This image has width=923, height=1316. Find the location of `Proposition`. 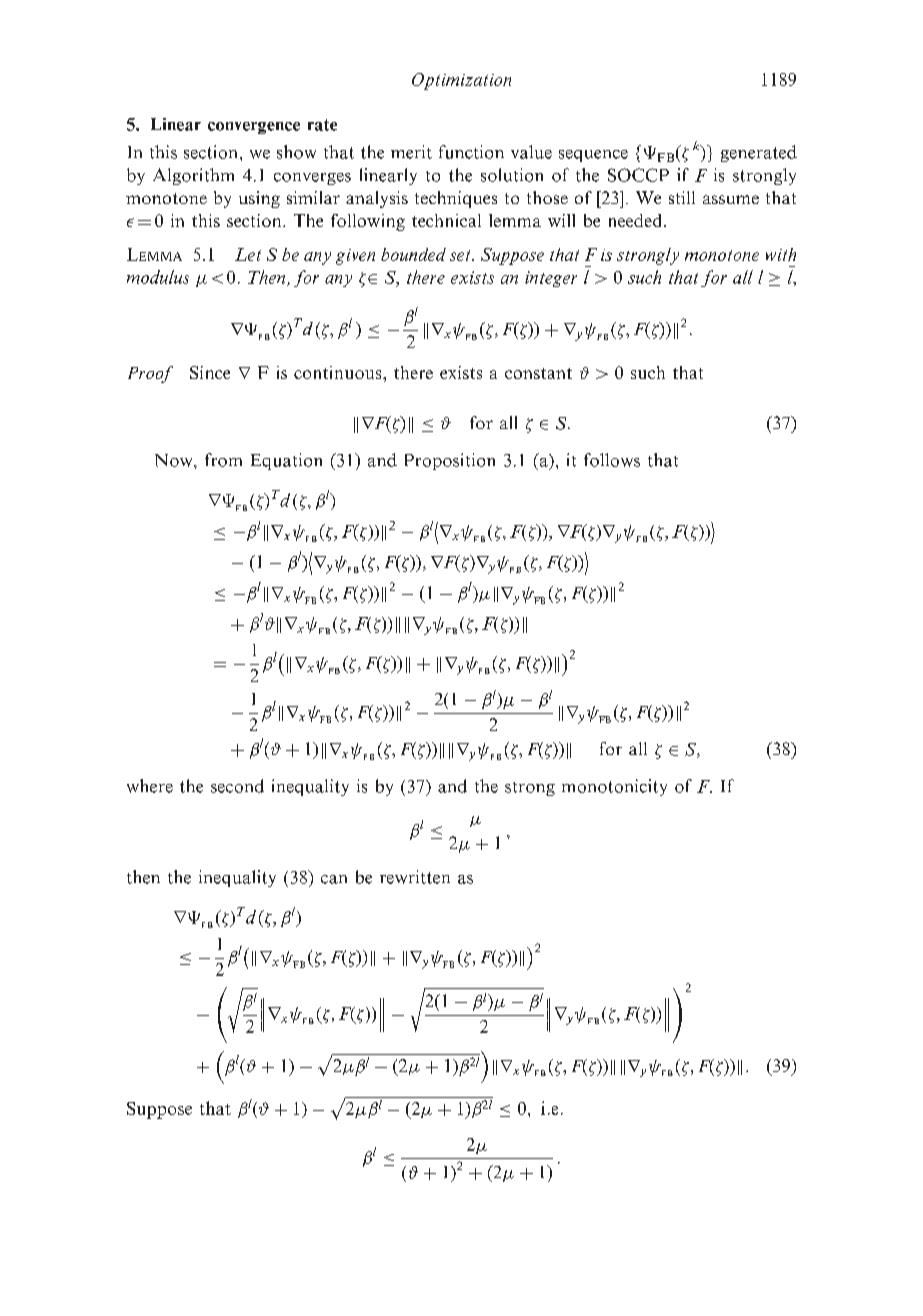

Proposition is located at coordinates (450, 461).
